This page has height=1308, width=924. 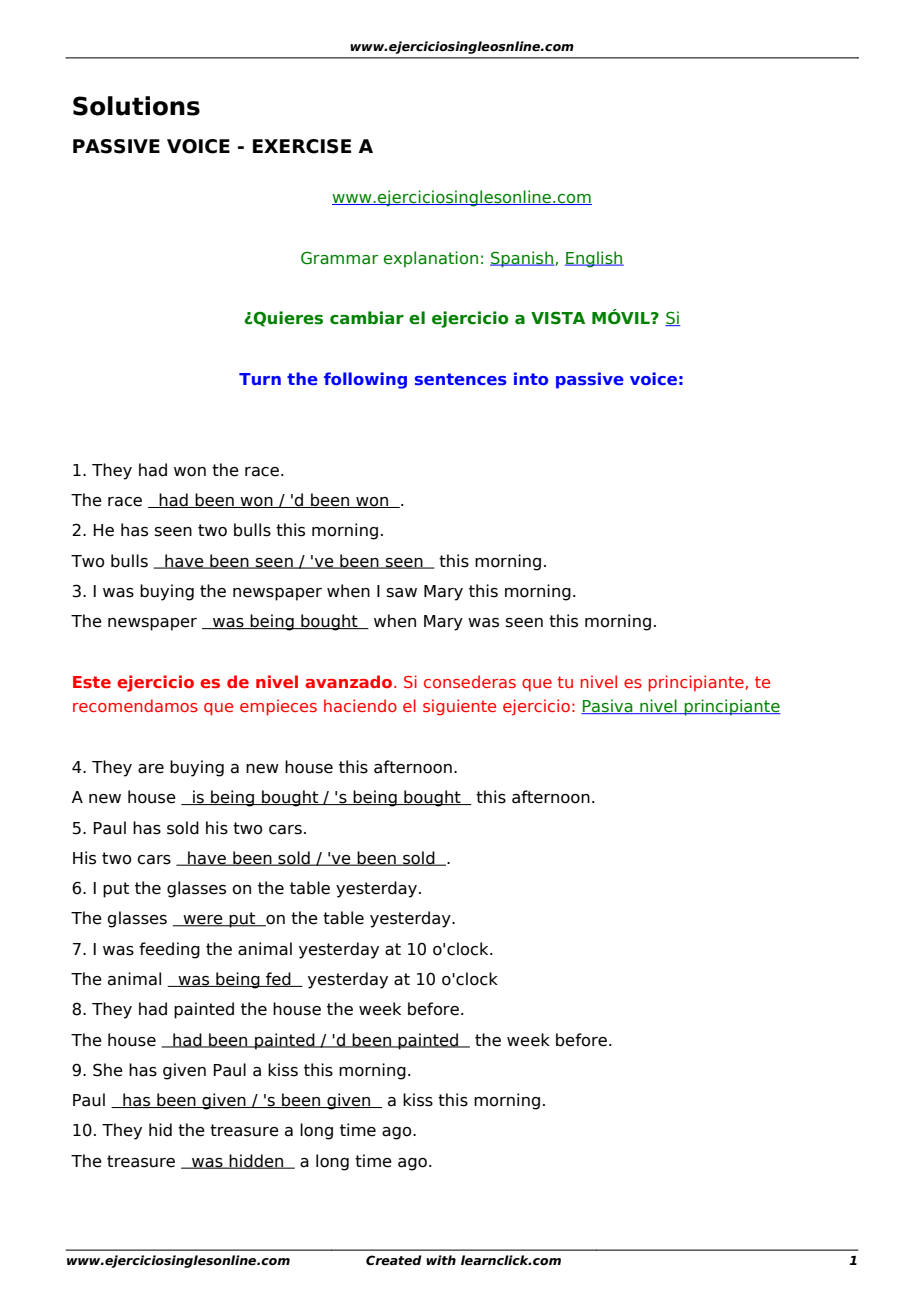 What do you see at coordinates (302, 146) in the page?
I see `EXERCISE` at bounding box center [302, 146].
